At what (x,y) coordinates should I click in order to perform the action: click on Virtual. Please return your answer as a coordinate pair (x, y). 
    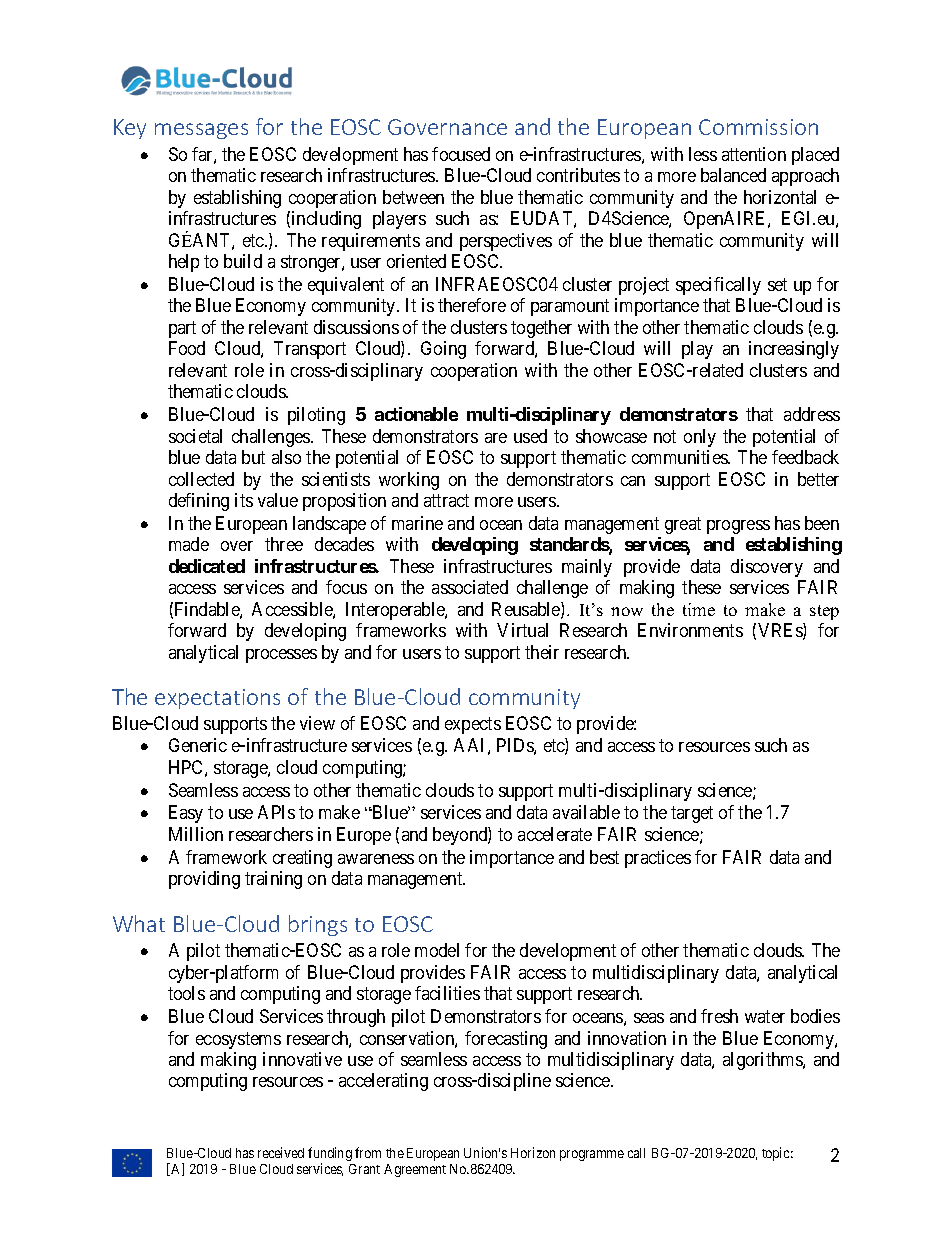
    Looking at the image, I should click on (522, 630).
